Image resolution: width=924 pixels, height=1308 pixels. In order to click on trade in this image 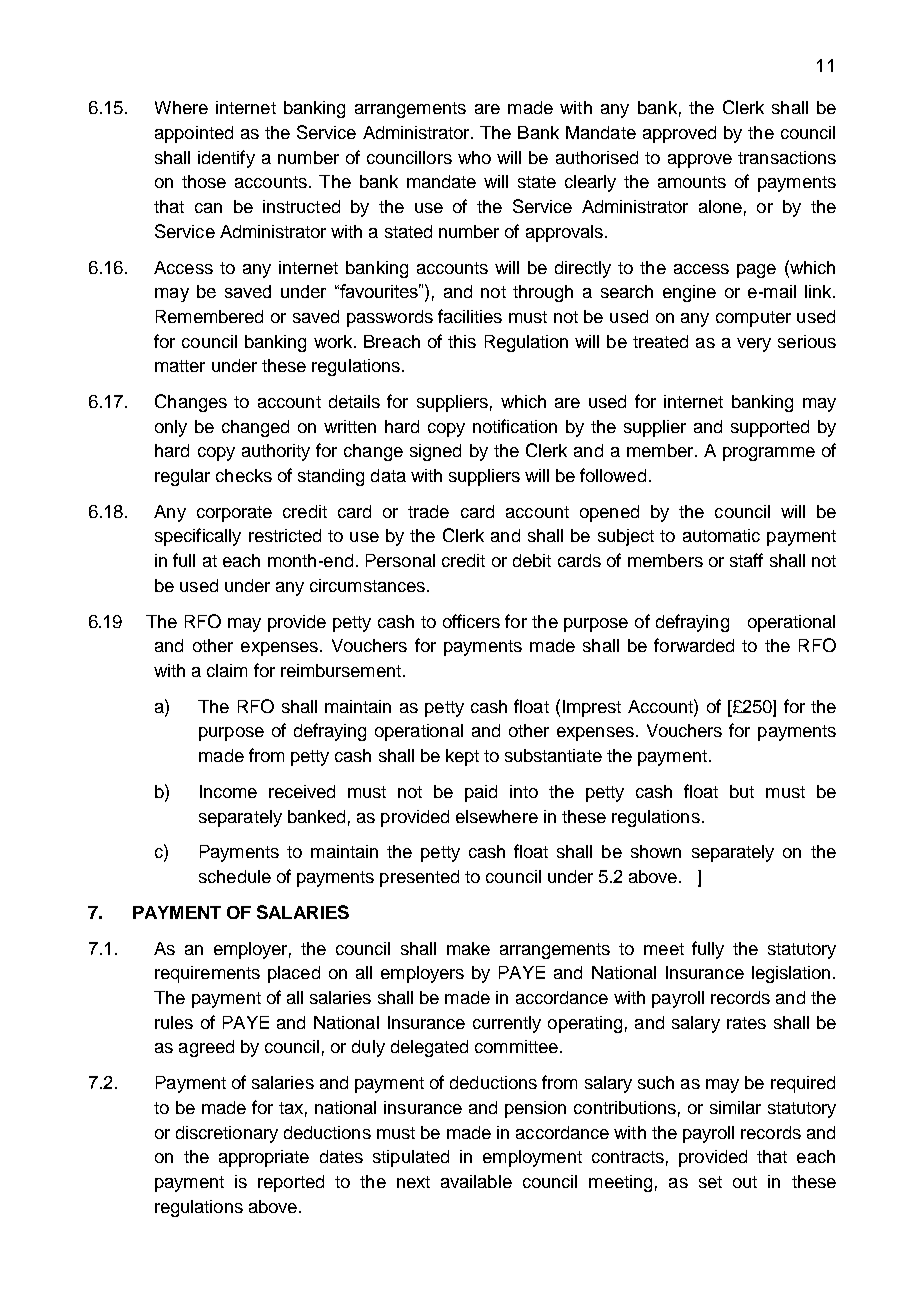, I will do `click(428, 511)`.
